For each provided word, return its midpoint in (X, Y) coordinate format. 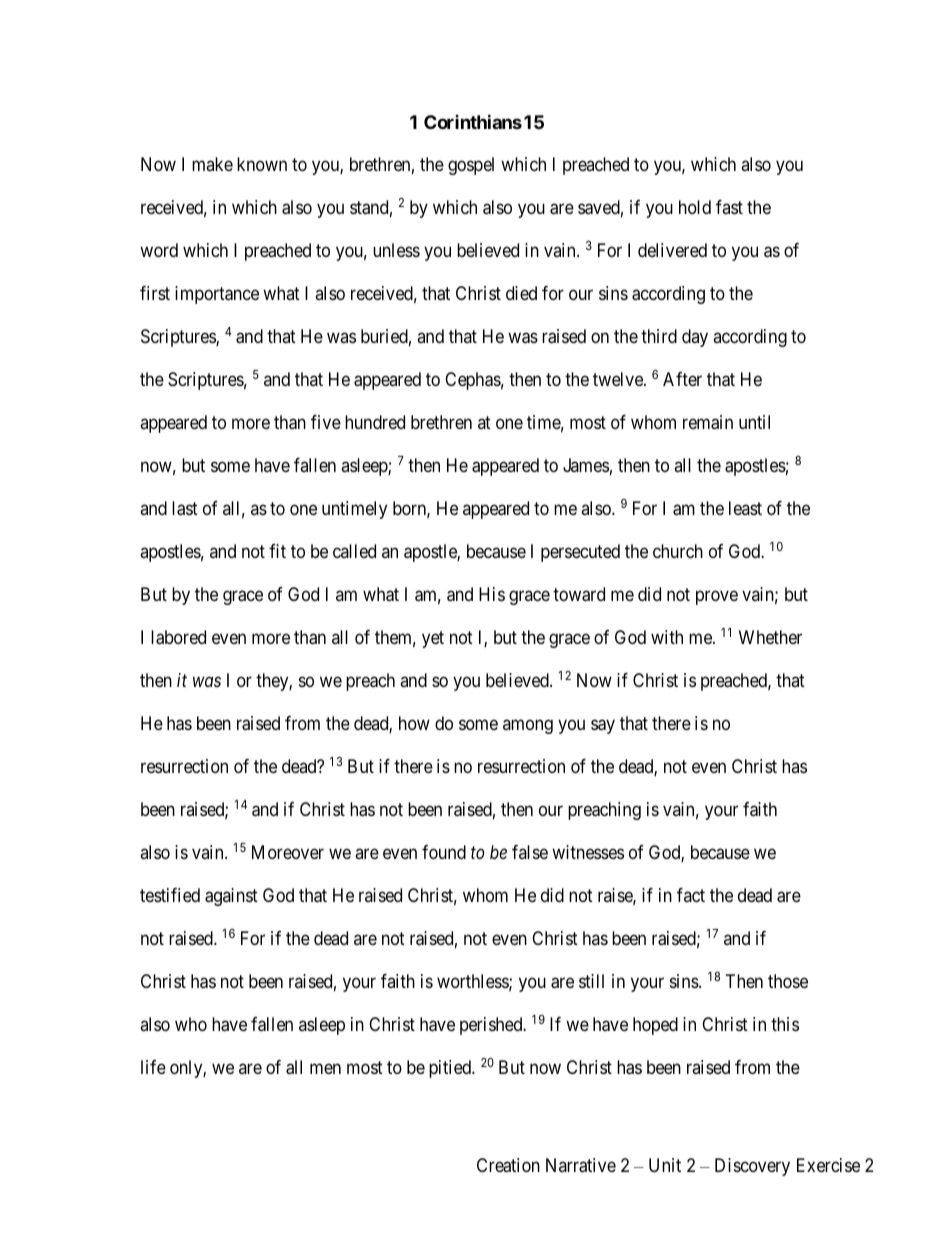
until (754, 422)
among (528, 727)
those (788, 981)
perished (492, 1026)
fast (729, 207)
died (521, 293)
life (153, 1067)
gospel (471, 166)
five (326, 422)
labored (178, 637)
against (231, 897)
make (212, 164)
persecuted (580, 553)
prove (717, 598)
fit (277, 551)
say (603, 727)
